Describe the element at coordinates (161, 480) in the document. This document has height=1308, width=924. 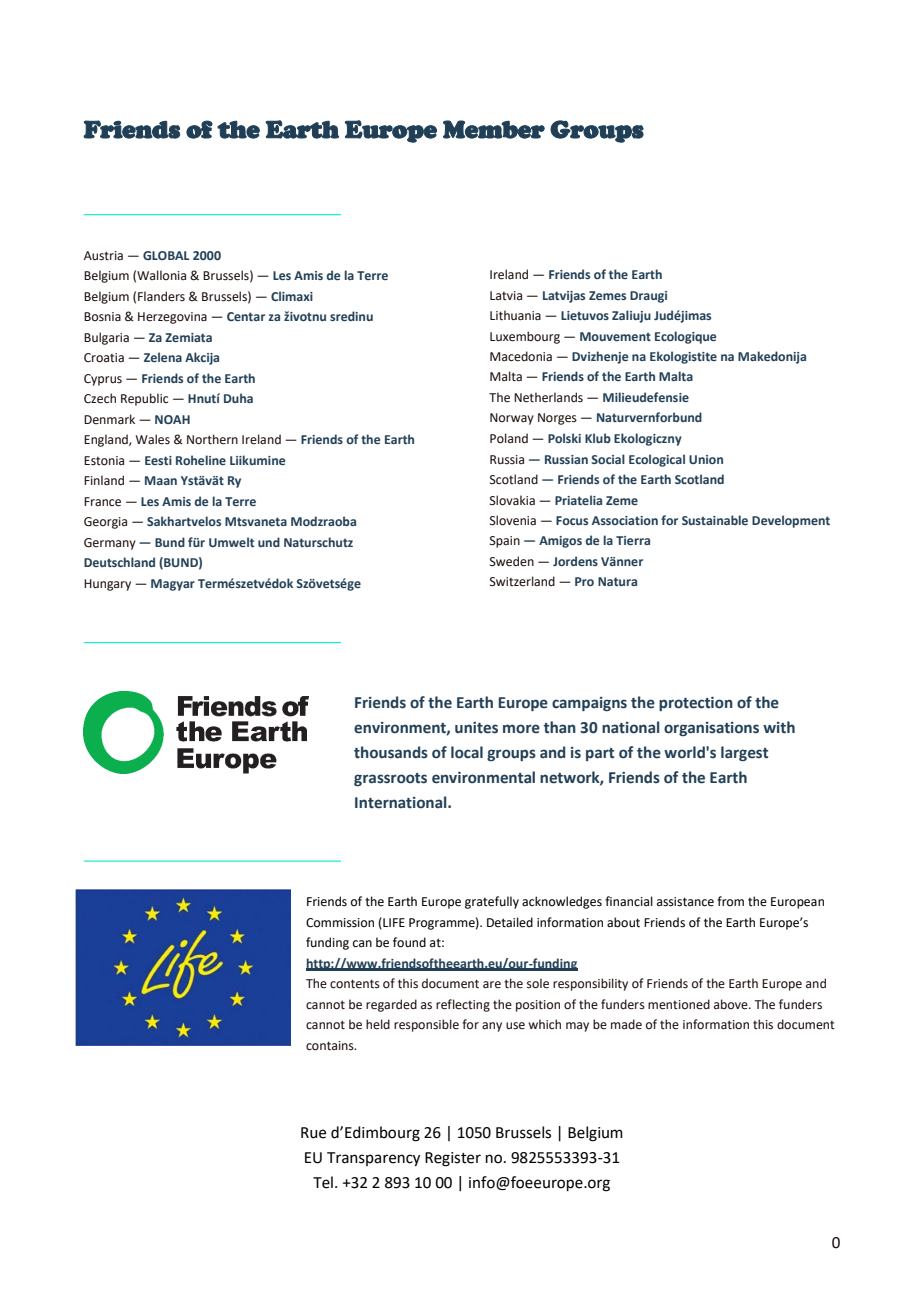
I see `Maan` at that location.
